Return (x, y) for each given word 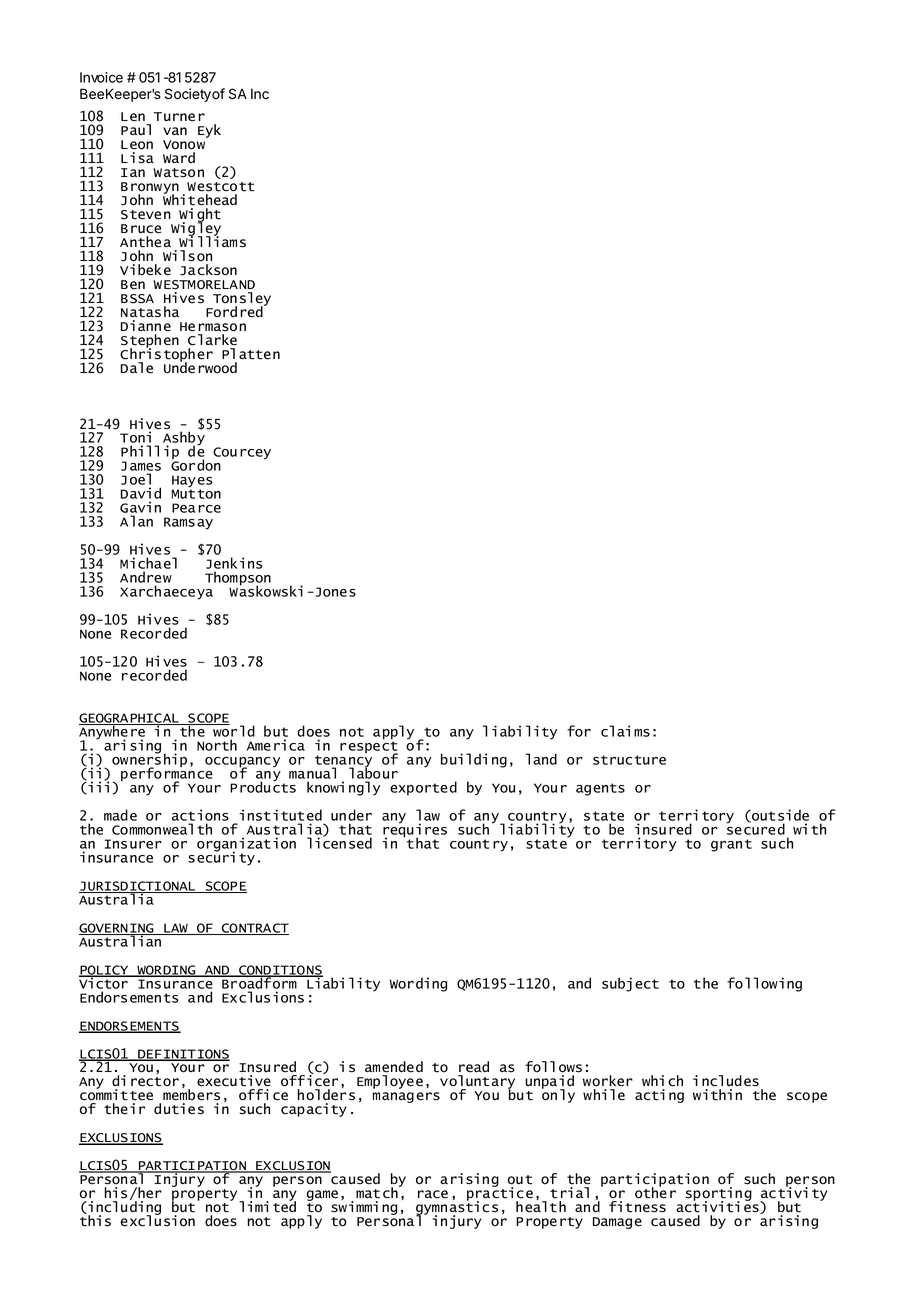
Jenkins (234, 564)
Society (188, 95)
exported (423, 788)
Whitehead (200, 199)
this (95, 1220)
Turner (179, 117)
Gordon (196, 464)
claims (625, 731)
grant (731, 845)
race (433, 1194)
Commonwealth (162, 829)
